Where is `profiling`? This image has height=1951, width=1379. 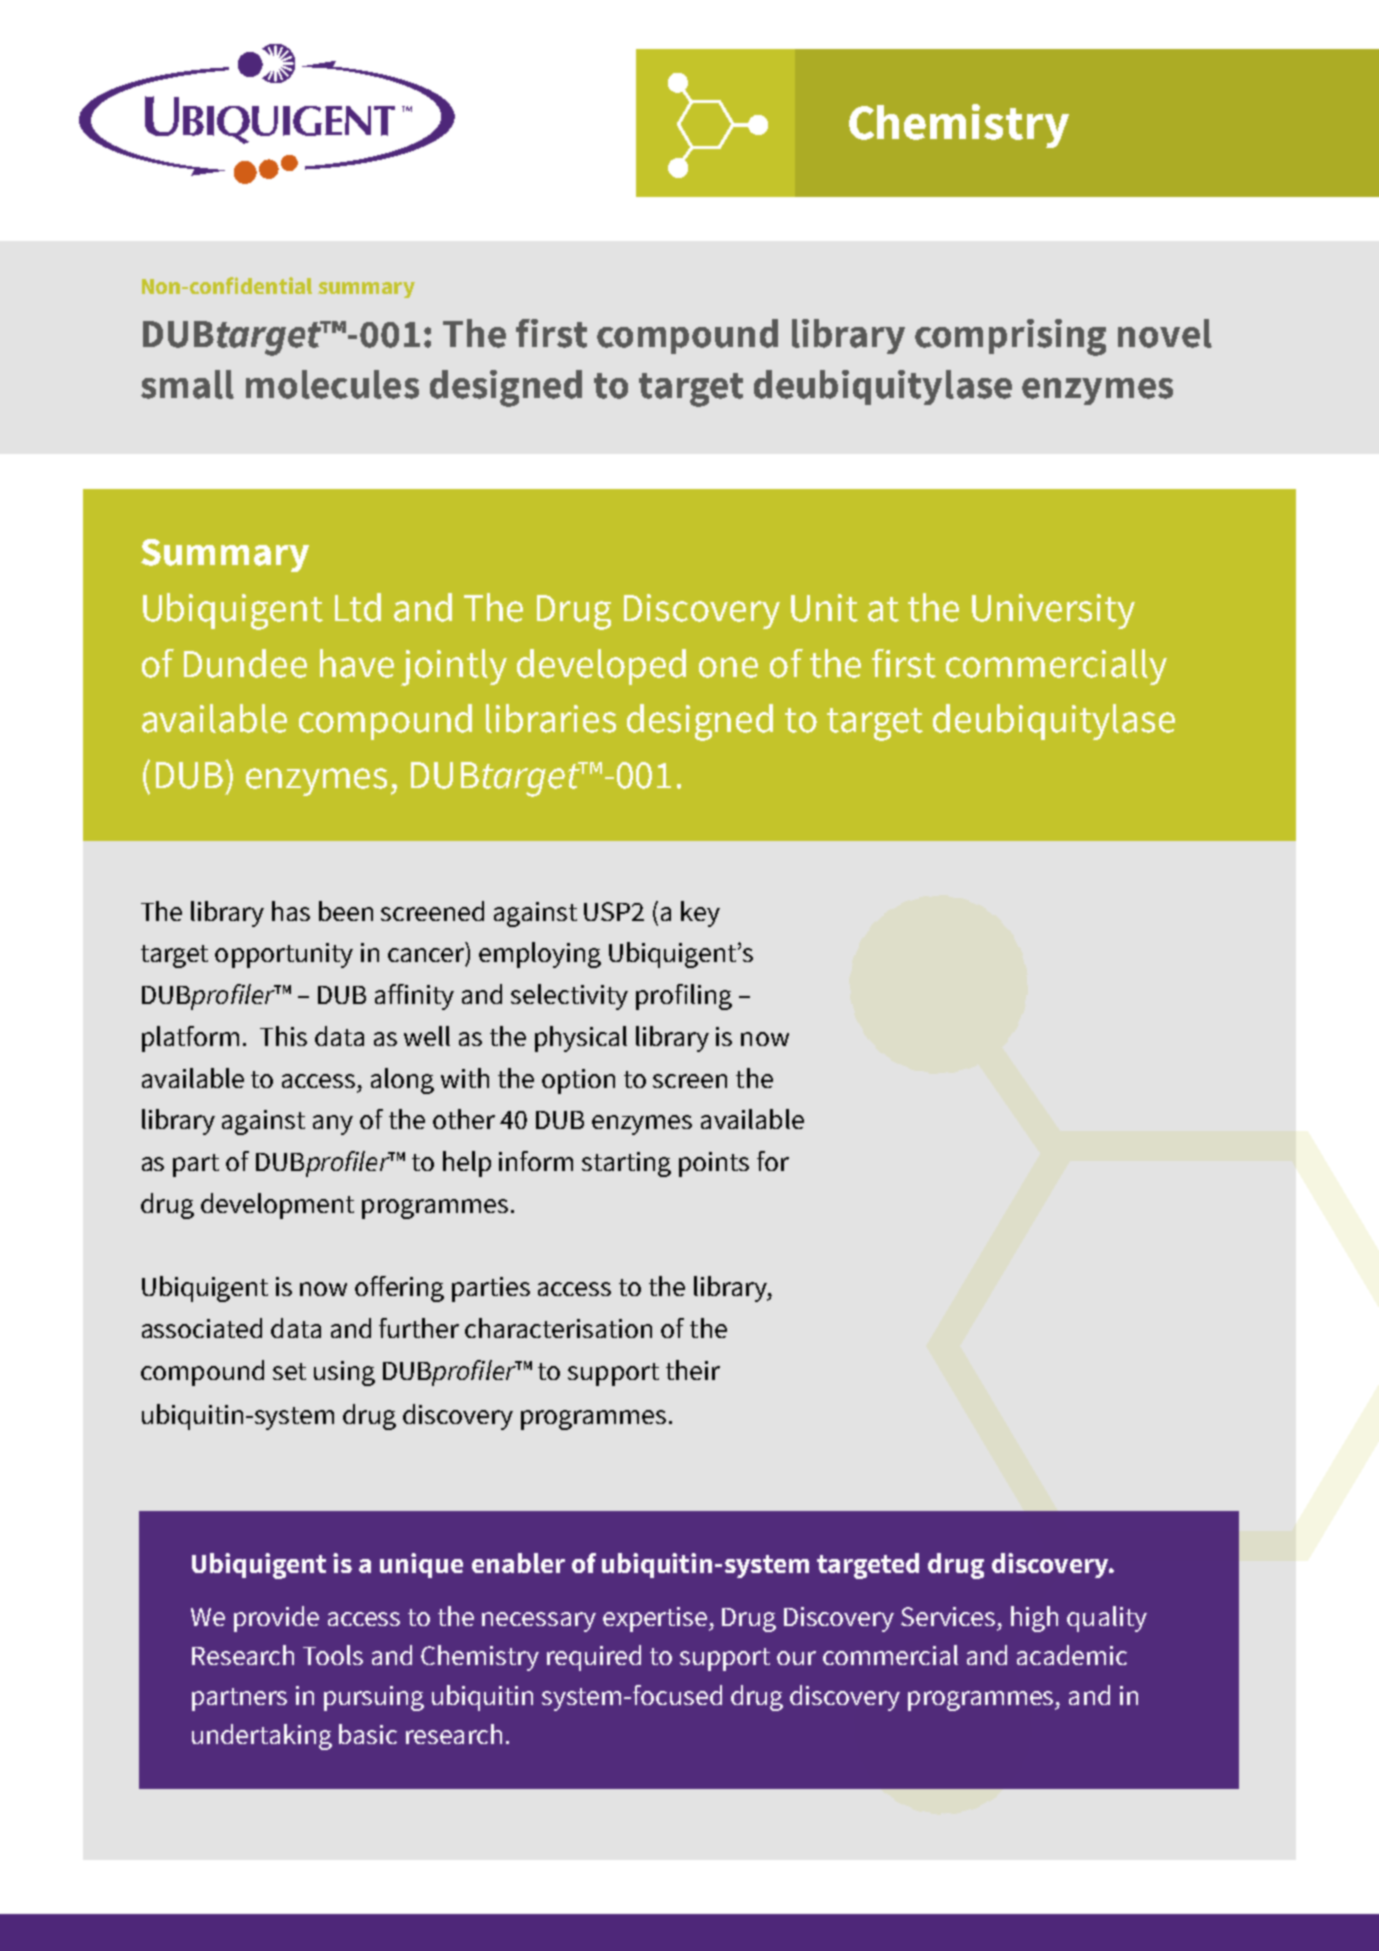 profiling is located at coordinates (684, 997).
